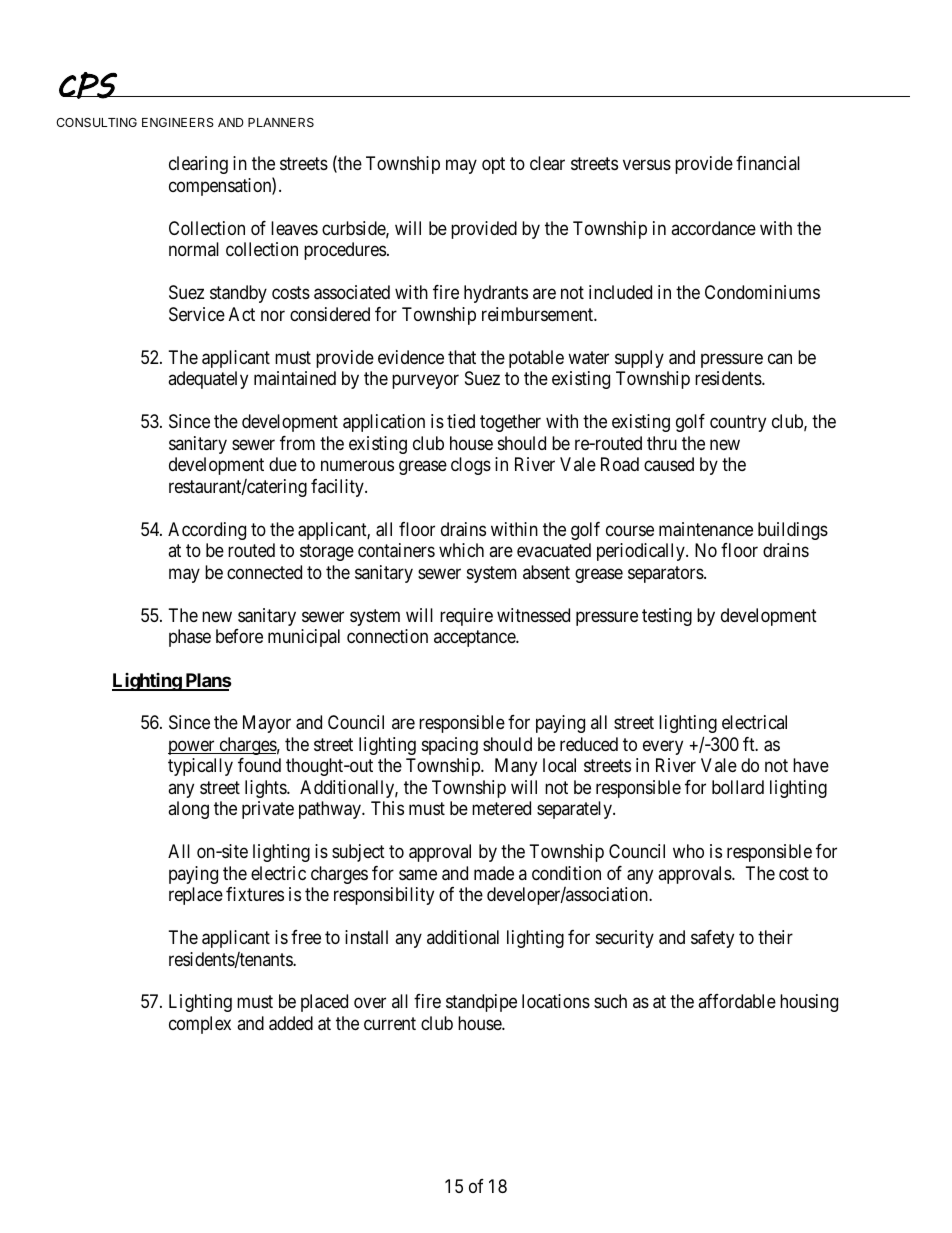  What do you see at coordinates (493, 166) in the screenshot?
I see `opt` at bounding box center [493, 166].
